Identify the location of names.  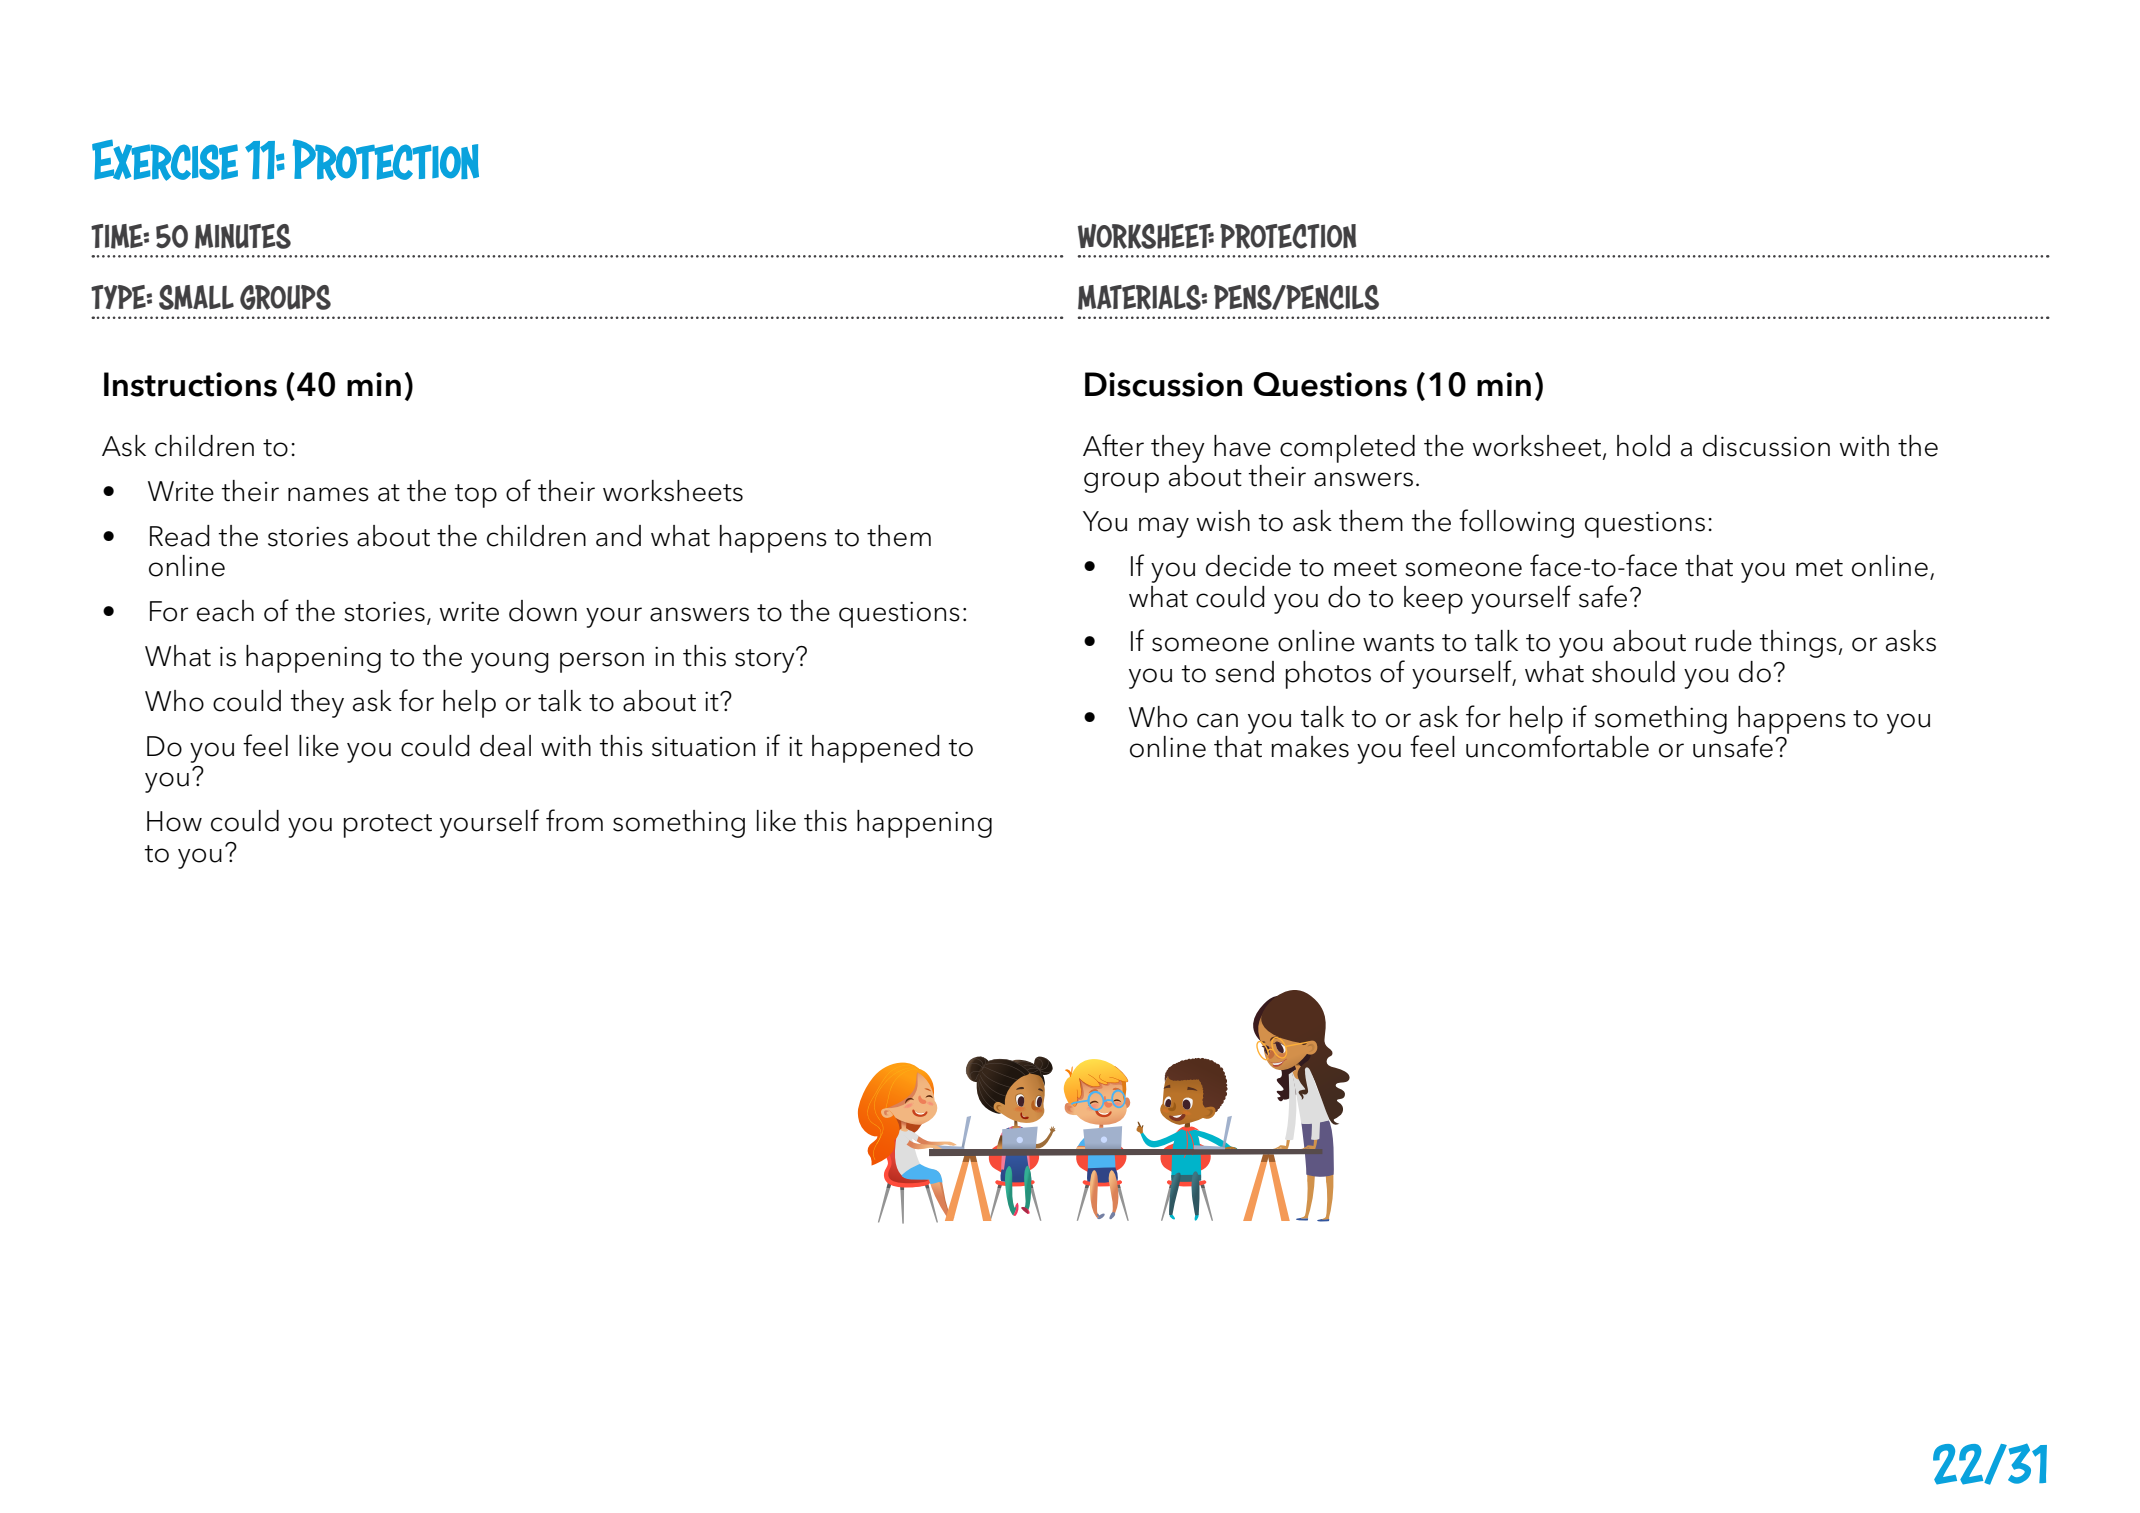
(328, 494).
